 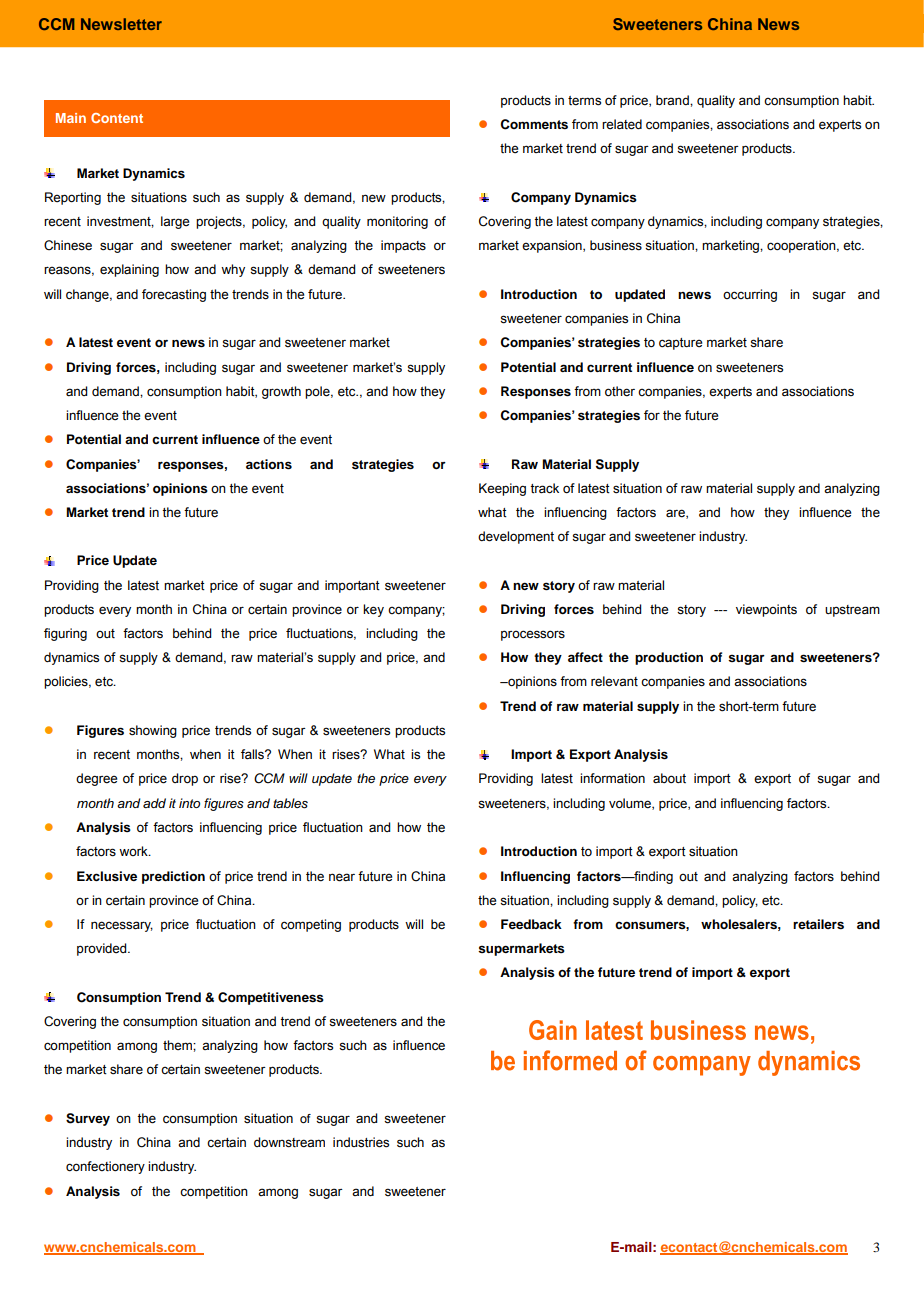 What do you see at coordinates (174, 295) in the page?
I see `forecasting` at bounding box center [174, 295].
